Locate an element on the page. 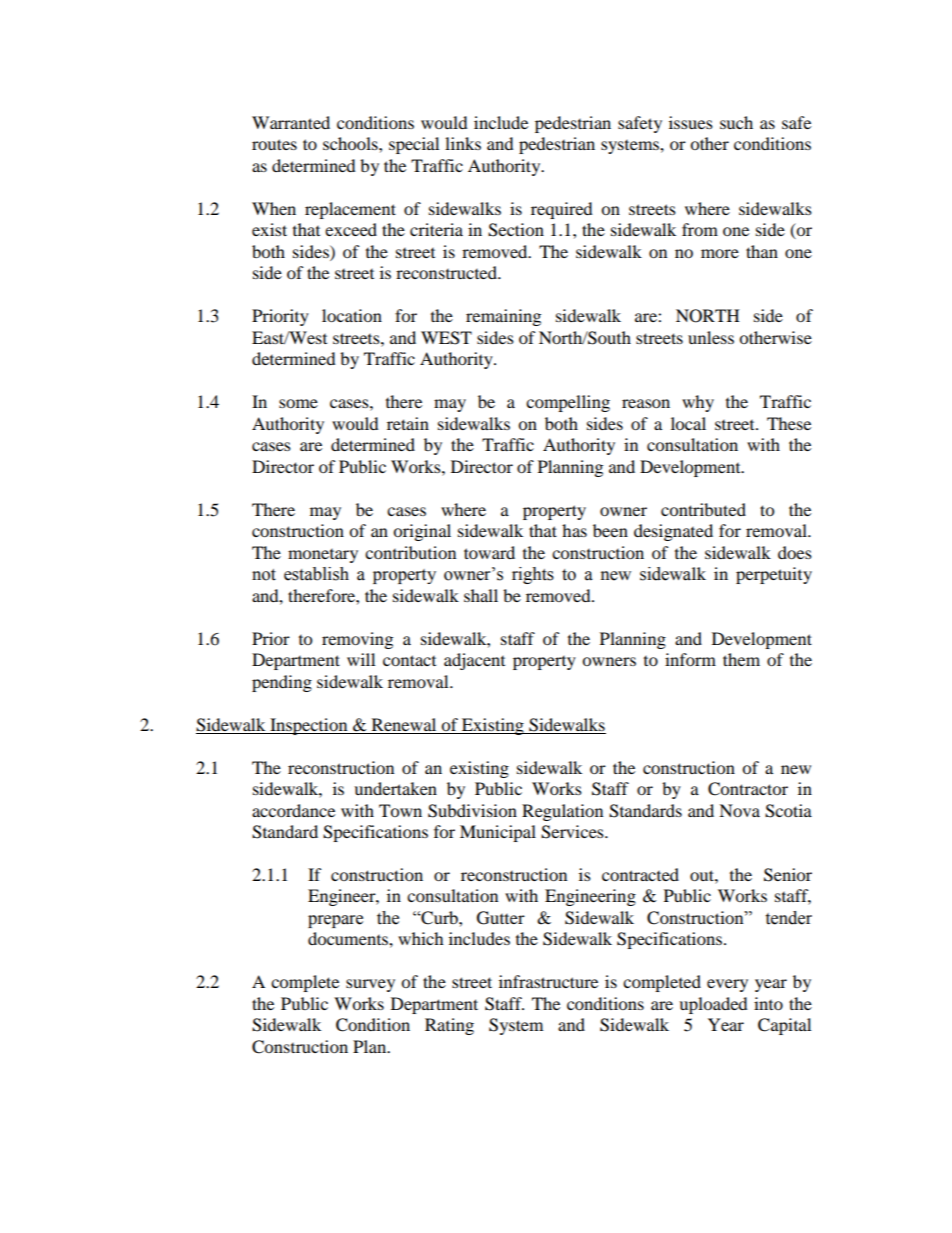  survey is located at coordinates (370, 985).
